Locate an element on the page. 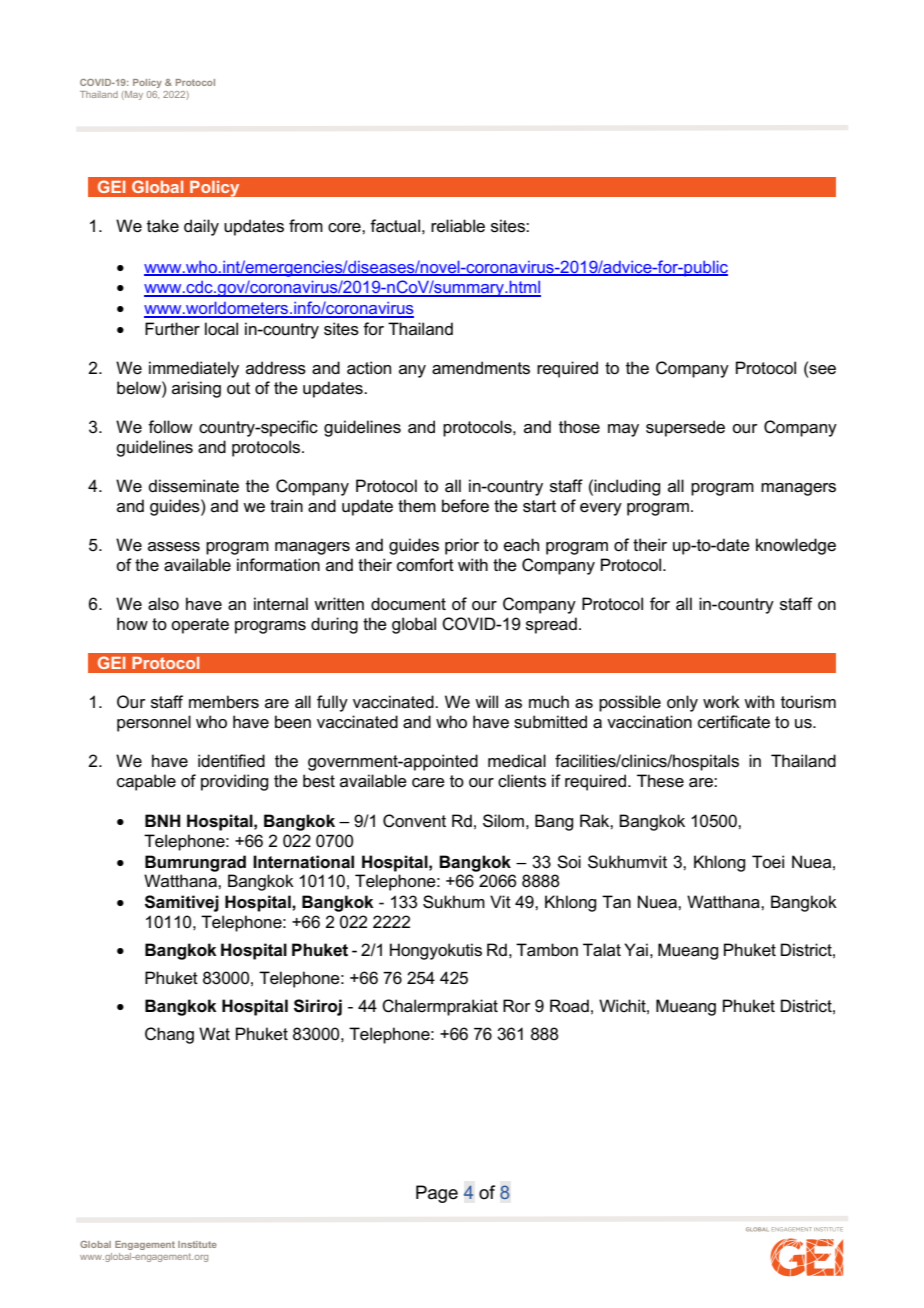  Soi is located at coordinates (569, 862).
